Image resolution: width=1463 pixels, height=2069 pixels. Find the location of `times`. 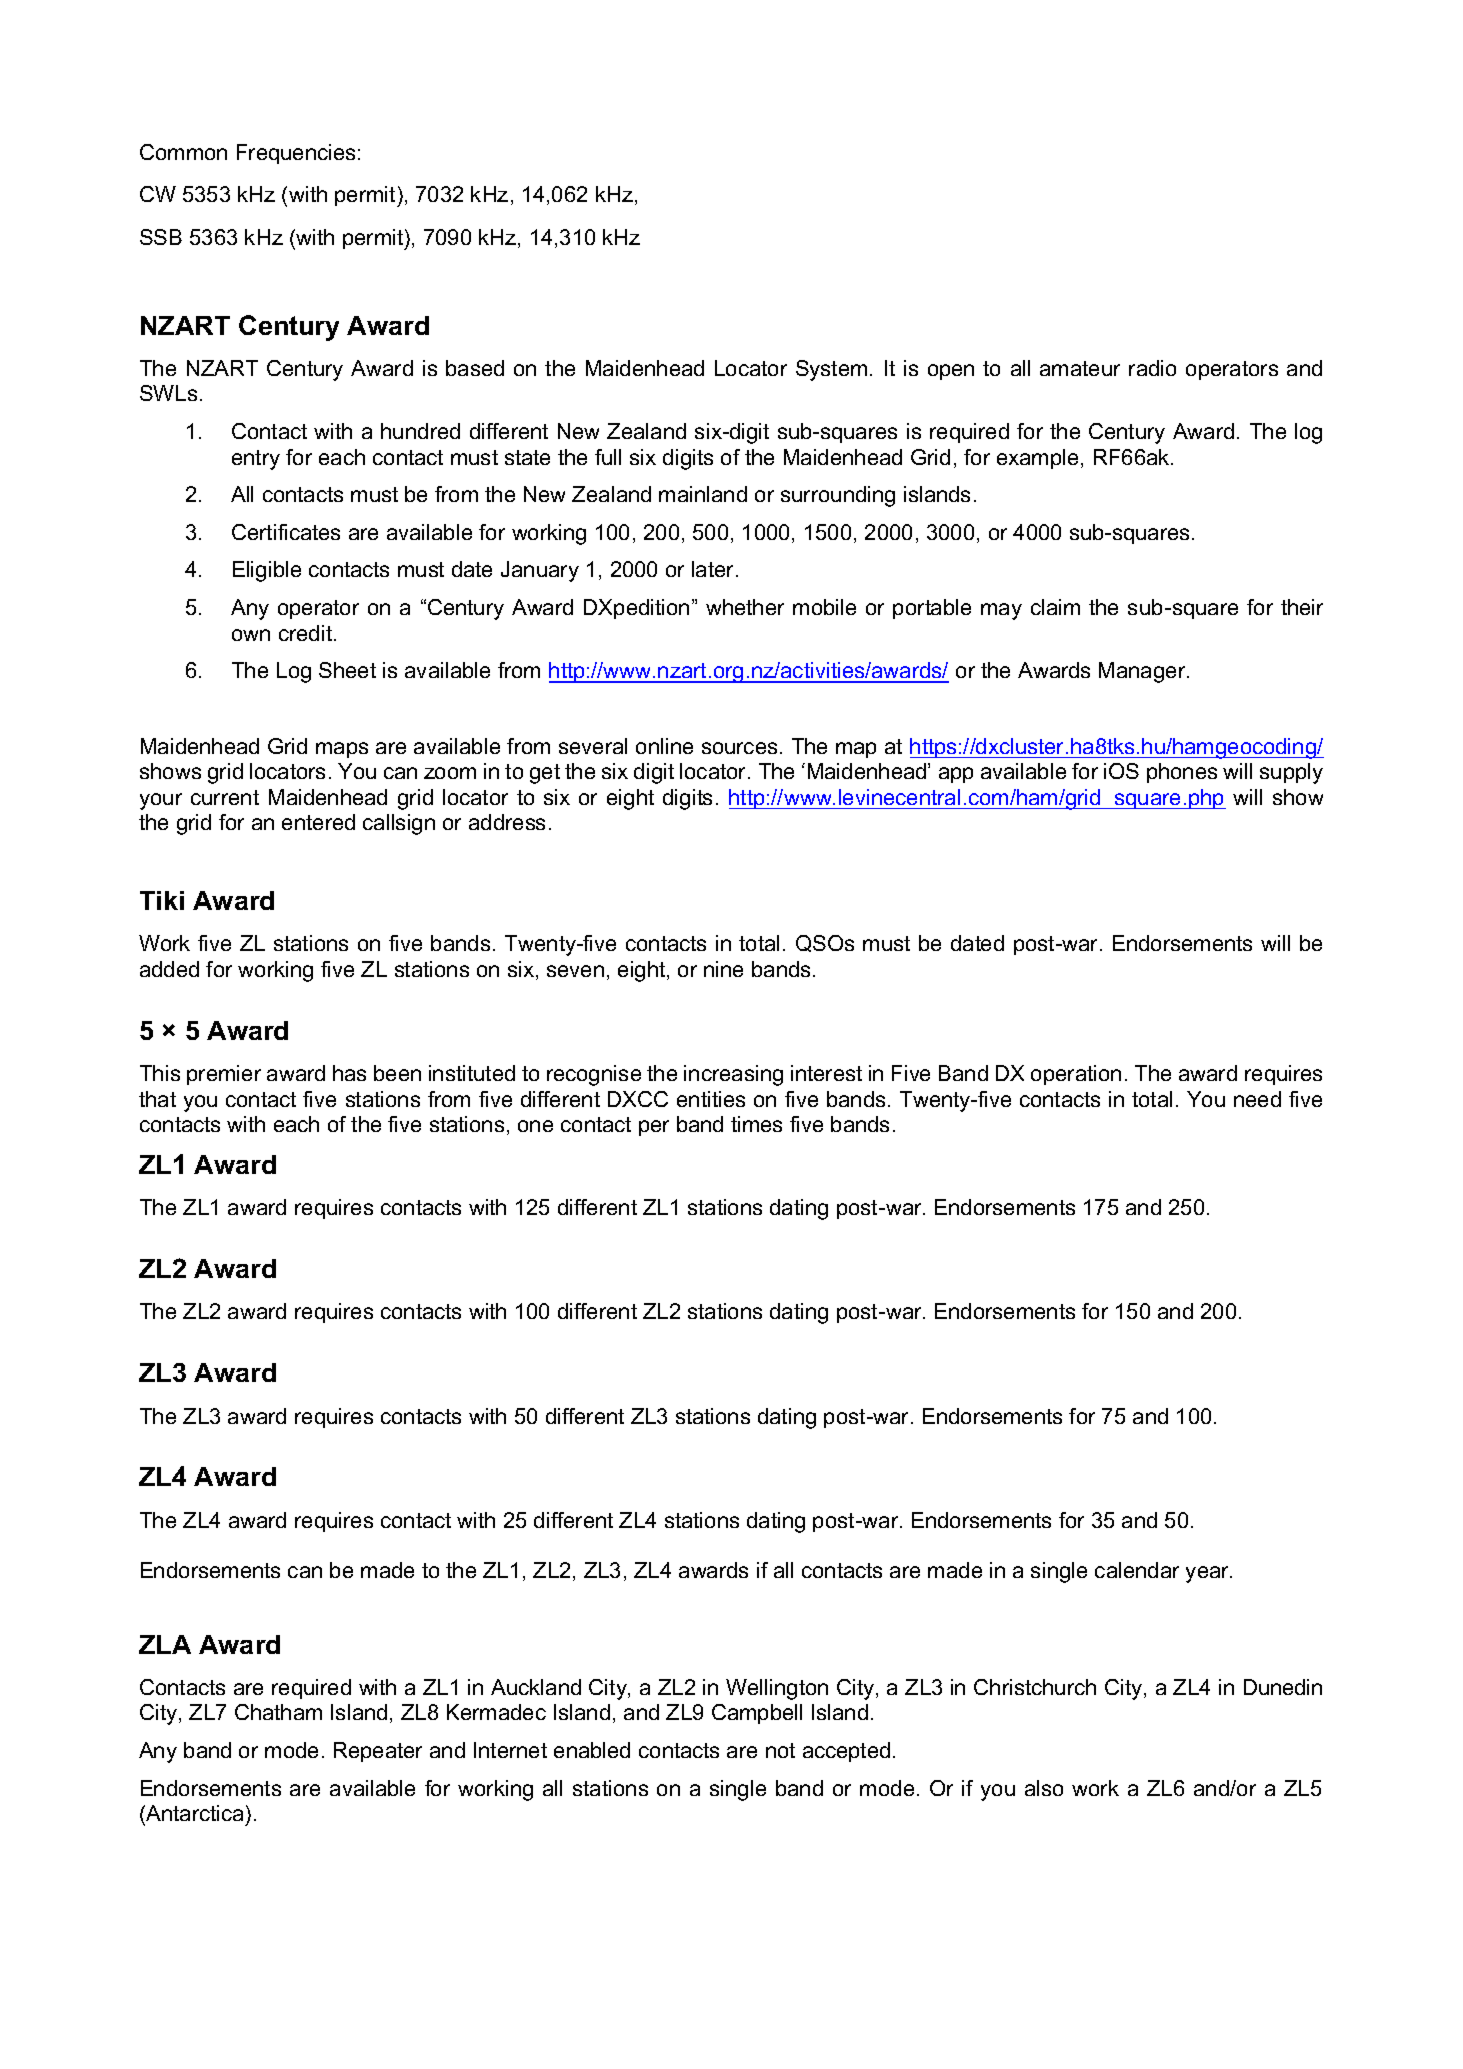

times is located at coordinates (756, 1124).
